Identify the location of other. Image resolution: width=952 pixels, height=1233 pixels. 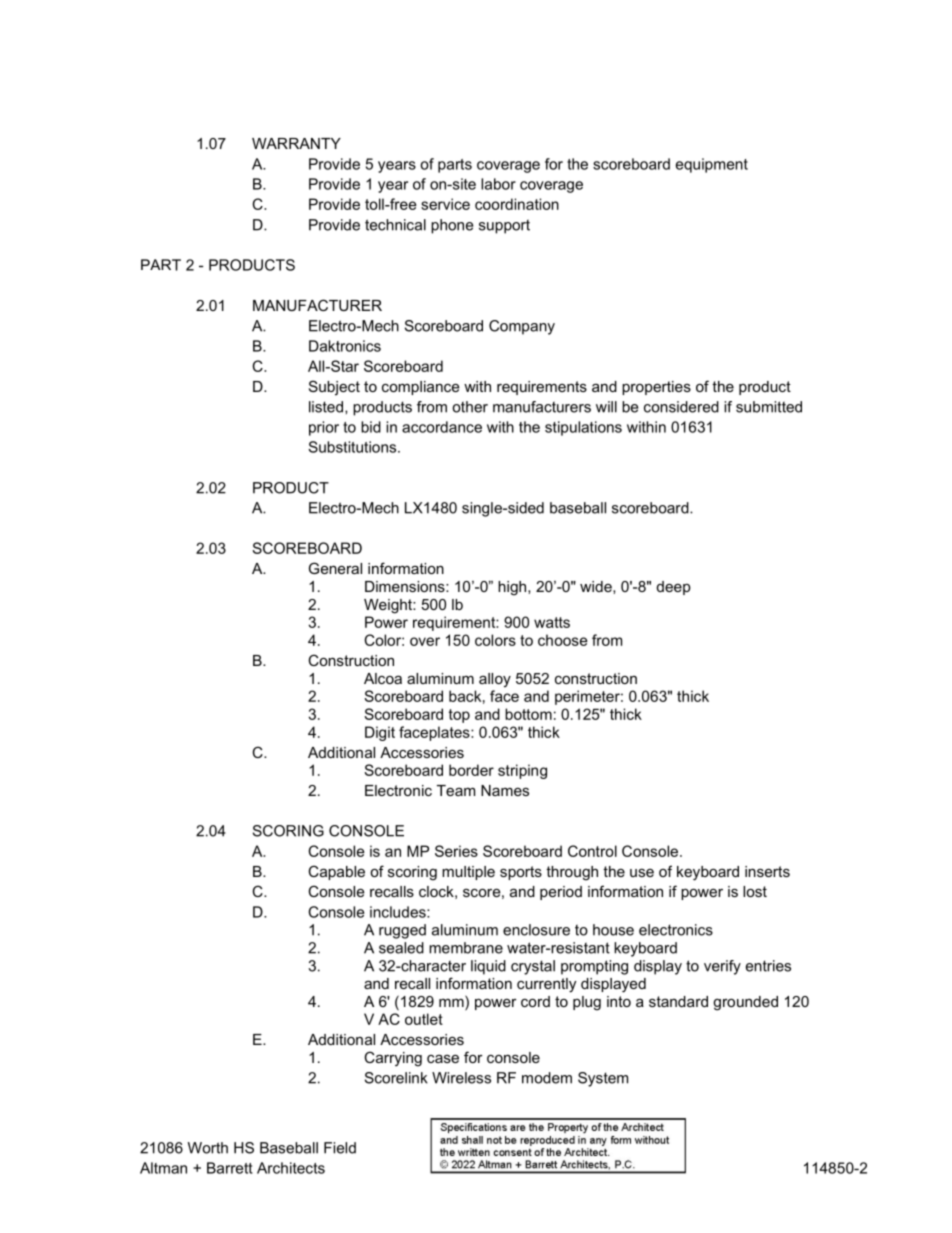
(470, 407).
